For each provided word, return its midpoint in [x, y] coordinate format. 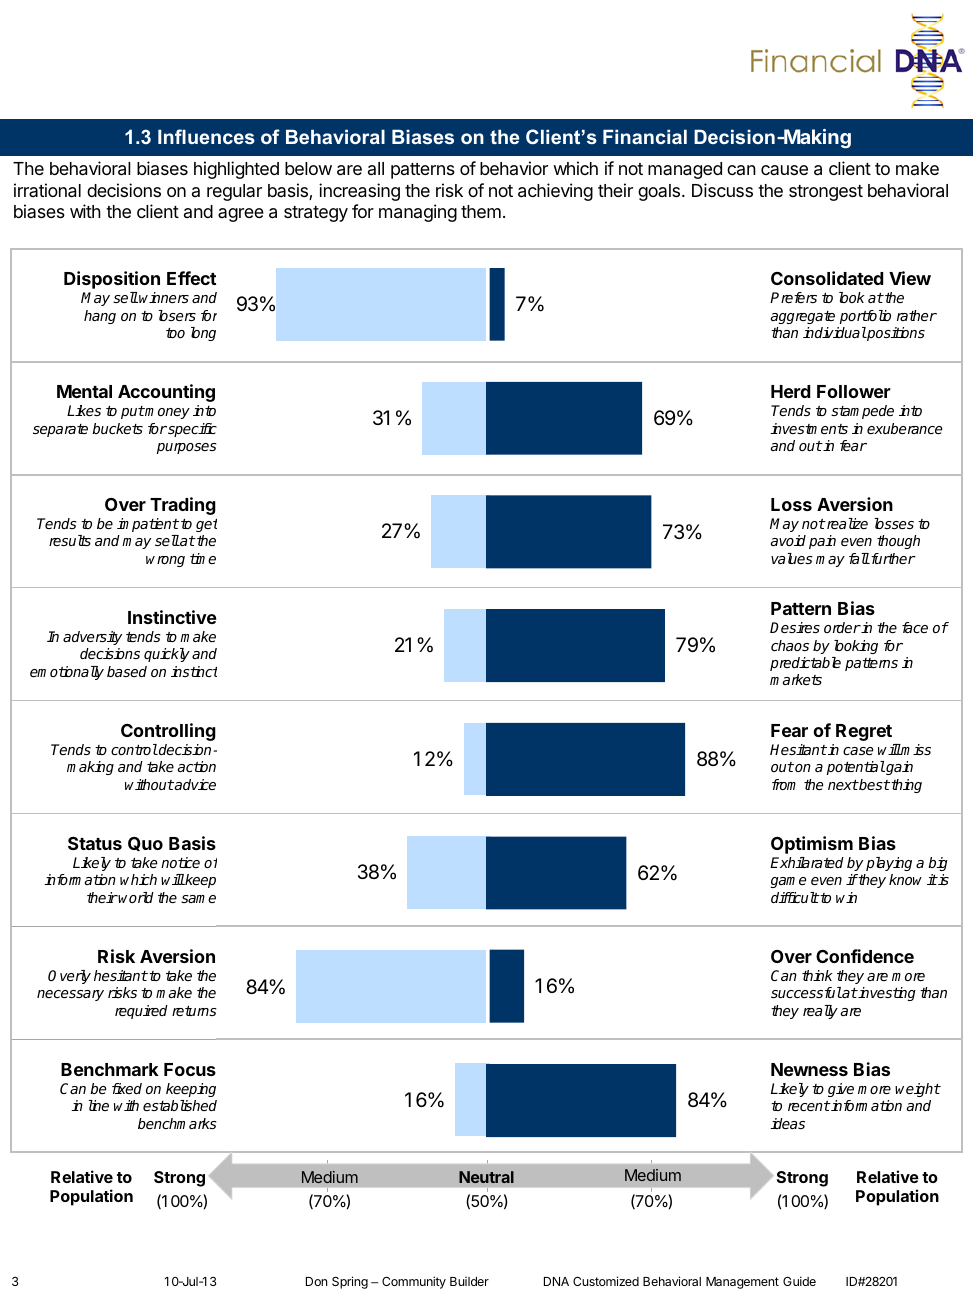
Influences [206, 136]
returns [194, 1011]
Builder [469, 1281]
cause [784, 170]
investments [809, 428]
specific [191, 430]
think [817, 975]
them [481, 211]
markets [796, 679]
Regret [864, 732]
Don [316, 1281]
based [127, 671]
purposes [187, 448]
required [141, 1012]
